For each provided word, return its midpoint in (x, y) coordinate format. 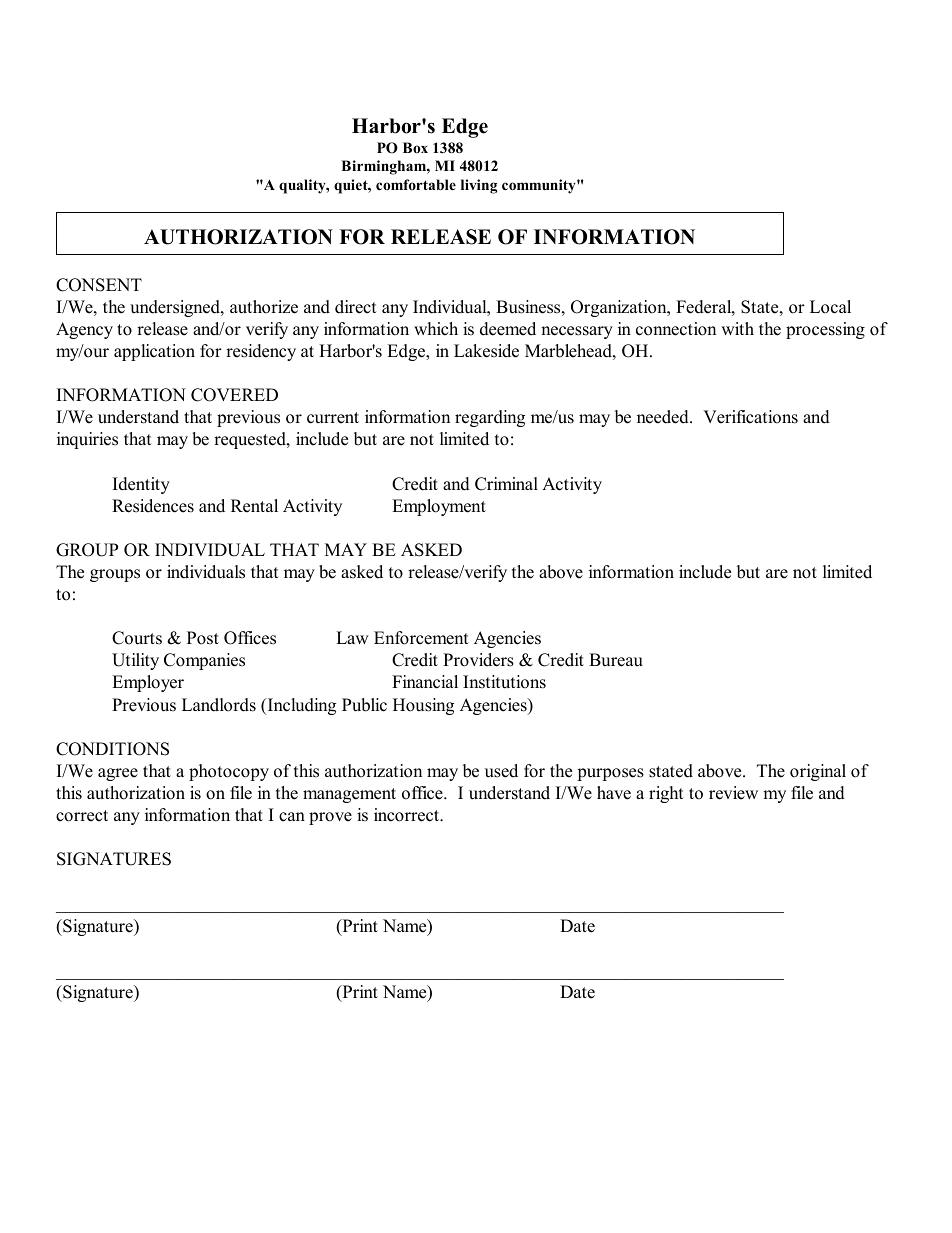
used (501, 771)
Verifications (750, 417)
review (733, 793)
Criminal (506, 484)
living (479, 186)
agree (118, 774)
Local (830, 307)
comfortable (416, 184)
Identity (141, 485)
